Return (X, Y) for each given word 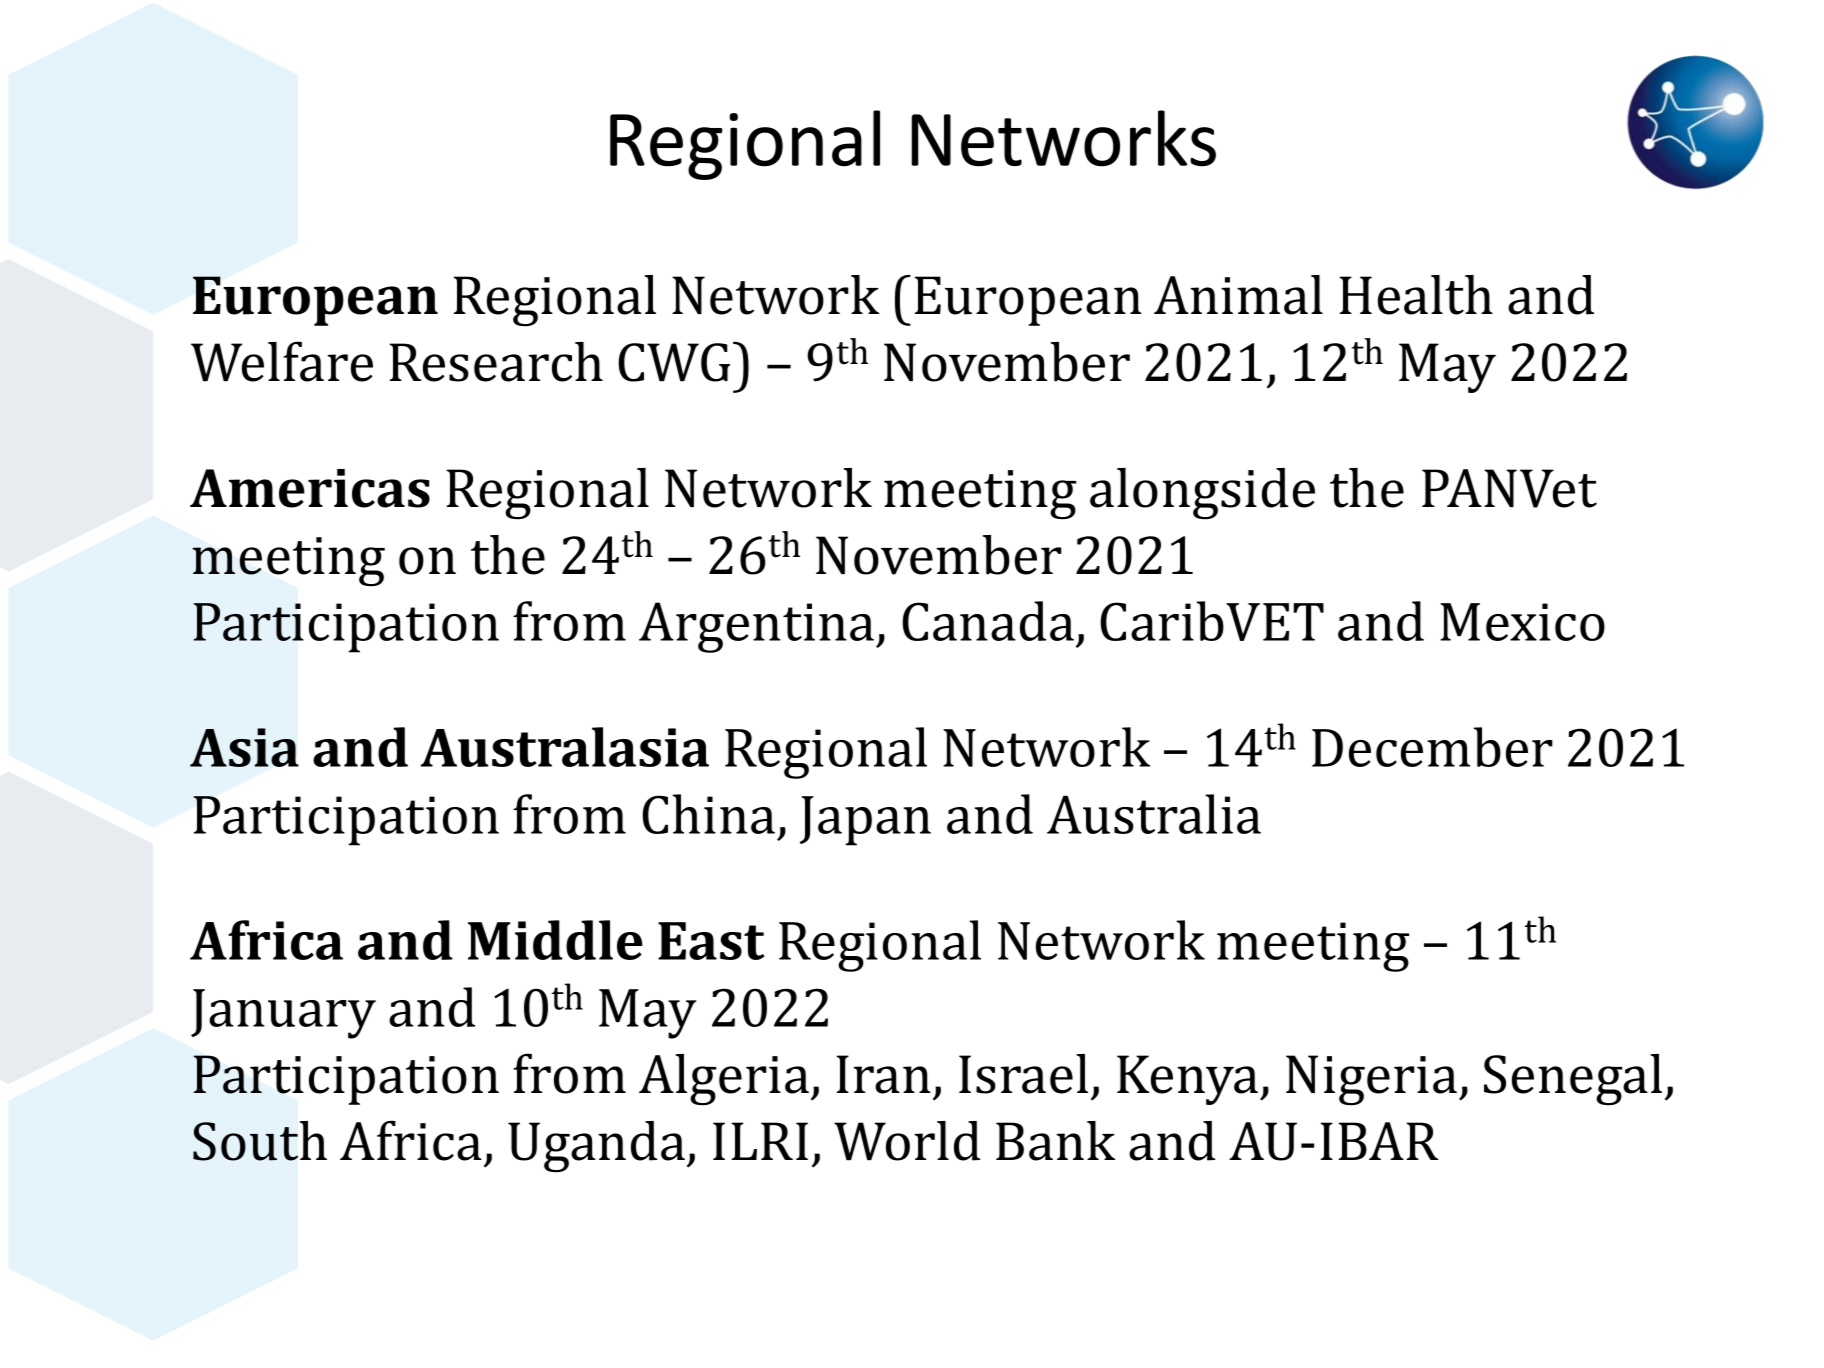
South (260, 1141)
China (708, 814)
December (1432, 747)
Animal (1238, 295)
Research (496, 362)
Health (1416, 295)
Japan (865, 821)
